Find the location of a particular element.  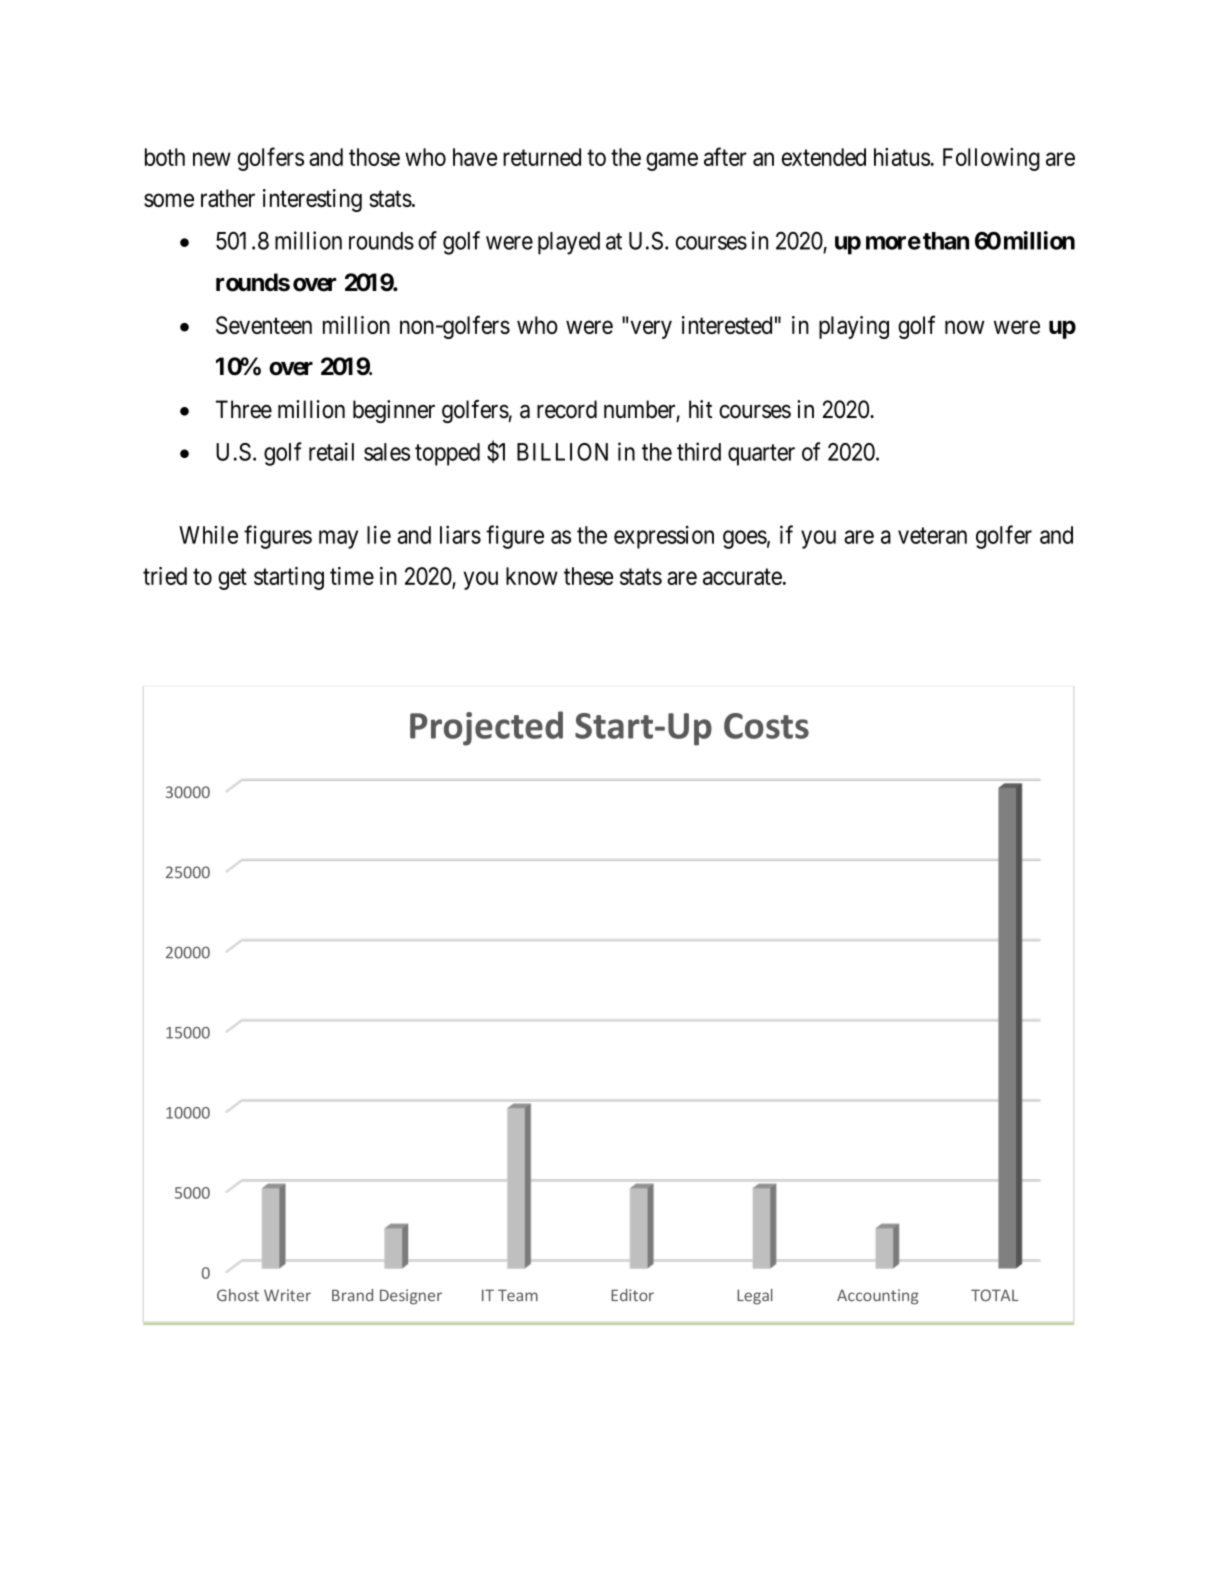

Writer is located at coordinates (287, 1295).
